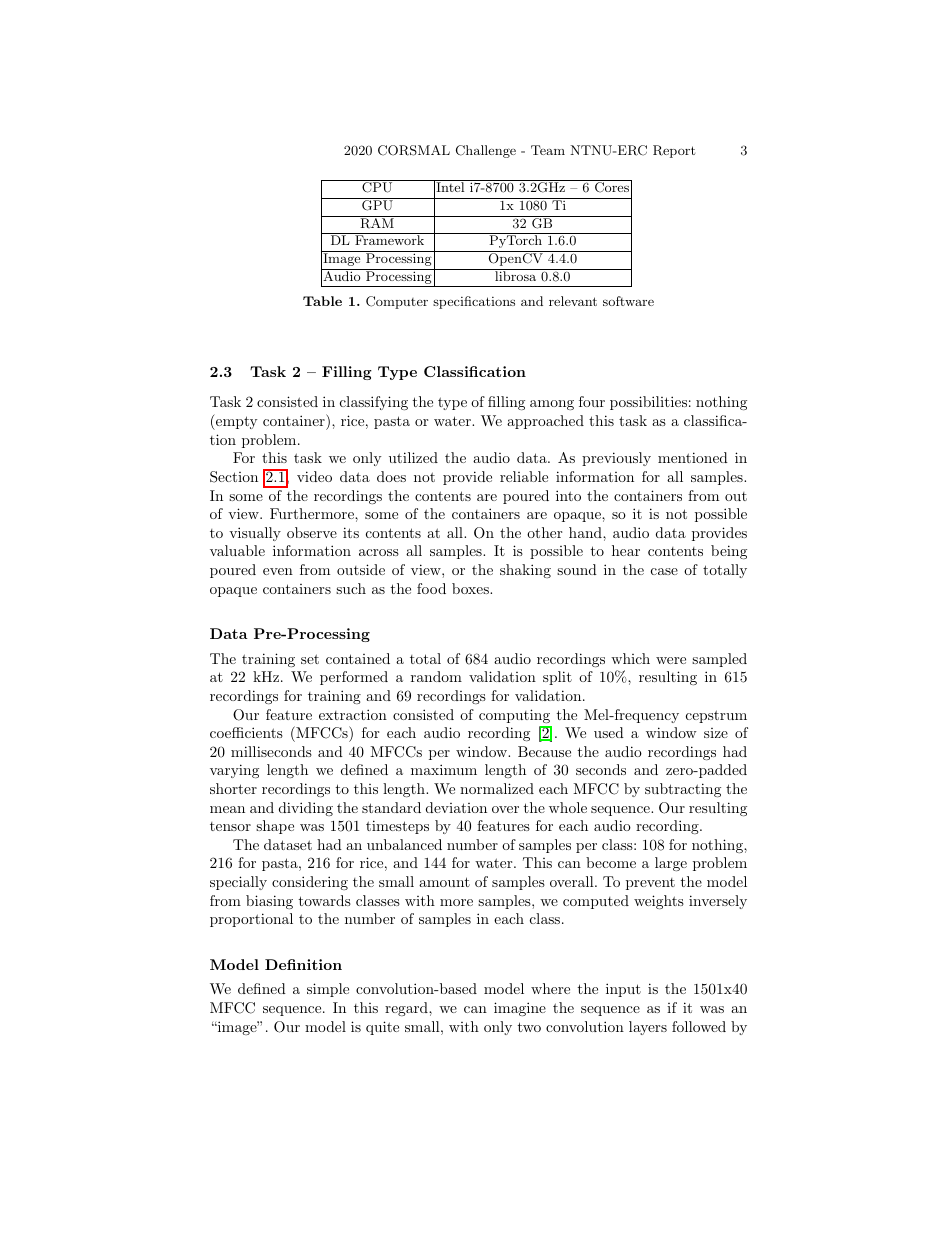 Image resolution: width=952 pixels, height=1233 pixels. What do you see at coordinates (497, 788) in the page?
I see `normalized` at bounding box center [497, 788].
